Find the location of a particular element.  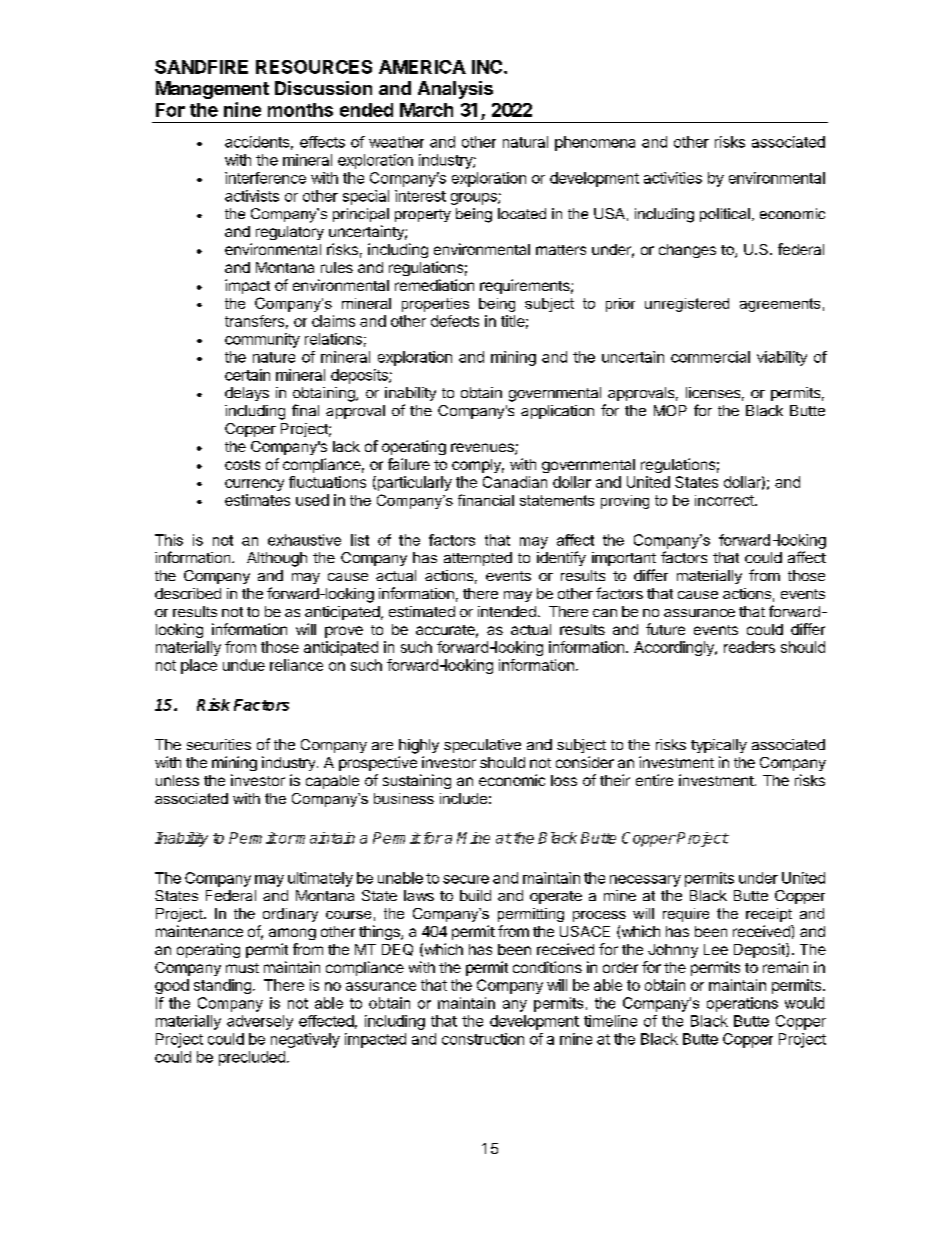

construction is located at coordinates (483, 1039).
